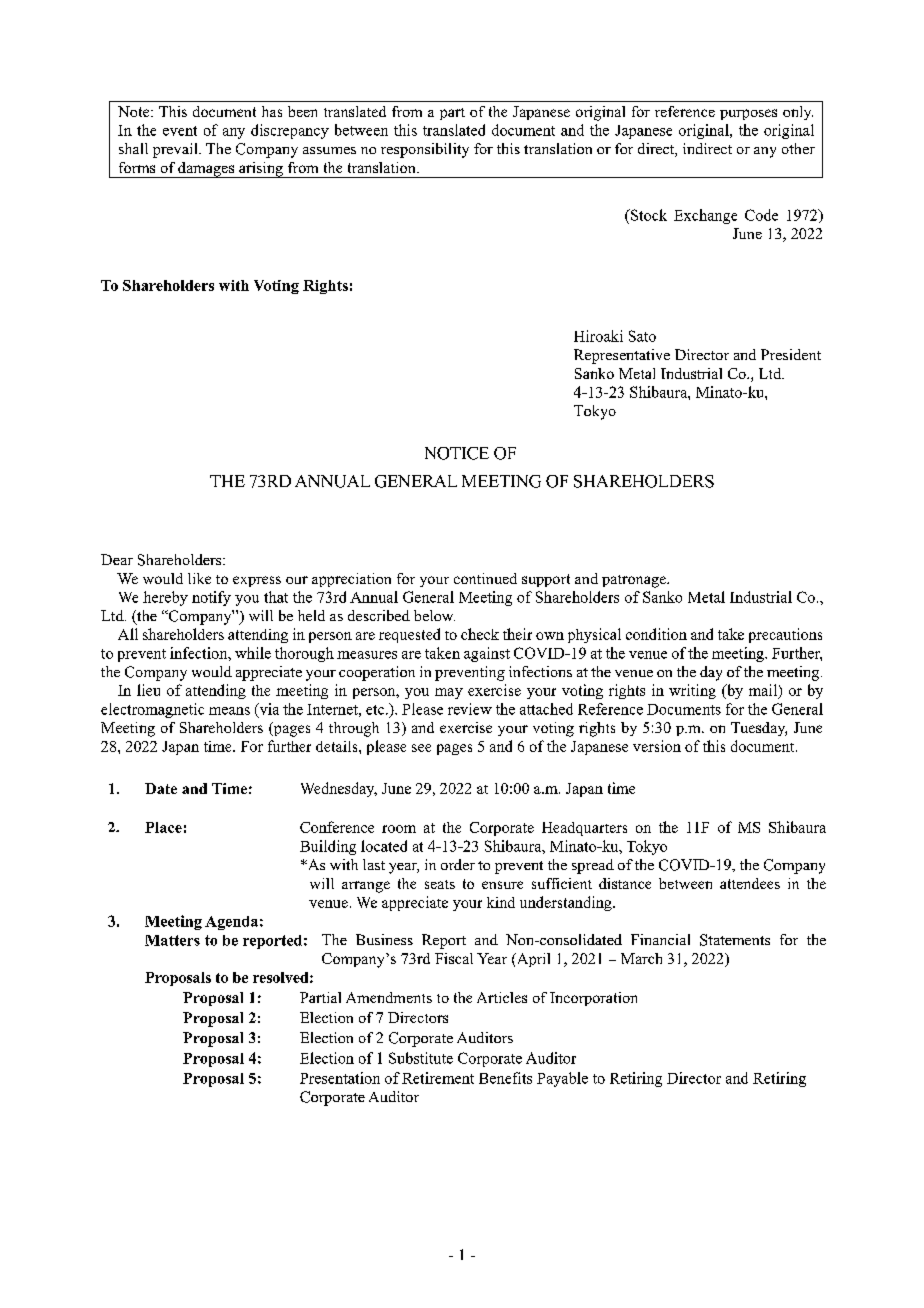 This screenshot has width=924, height=1308. I want to click on NOTICE, so click(457, 453).
